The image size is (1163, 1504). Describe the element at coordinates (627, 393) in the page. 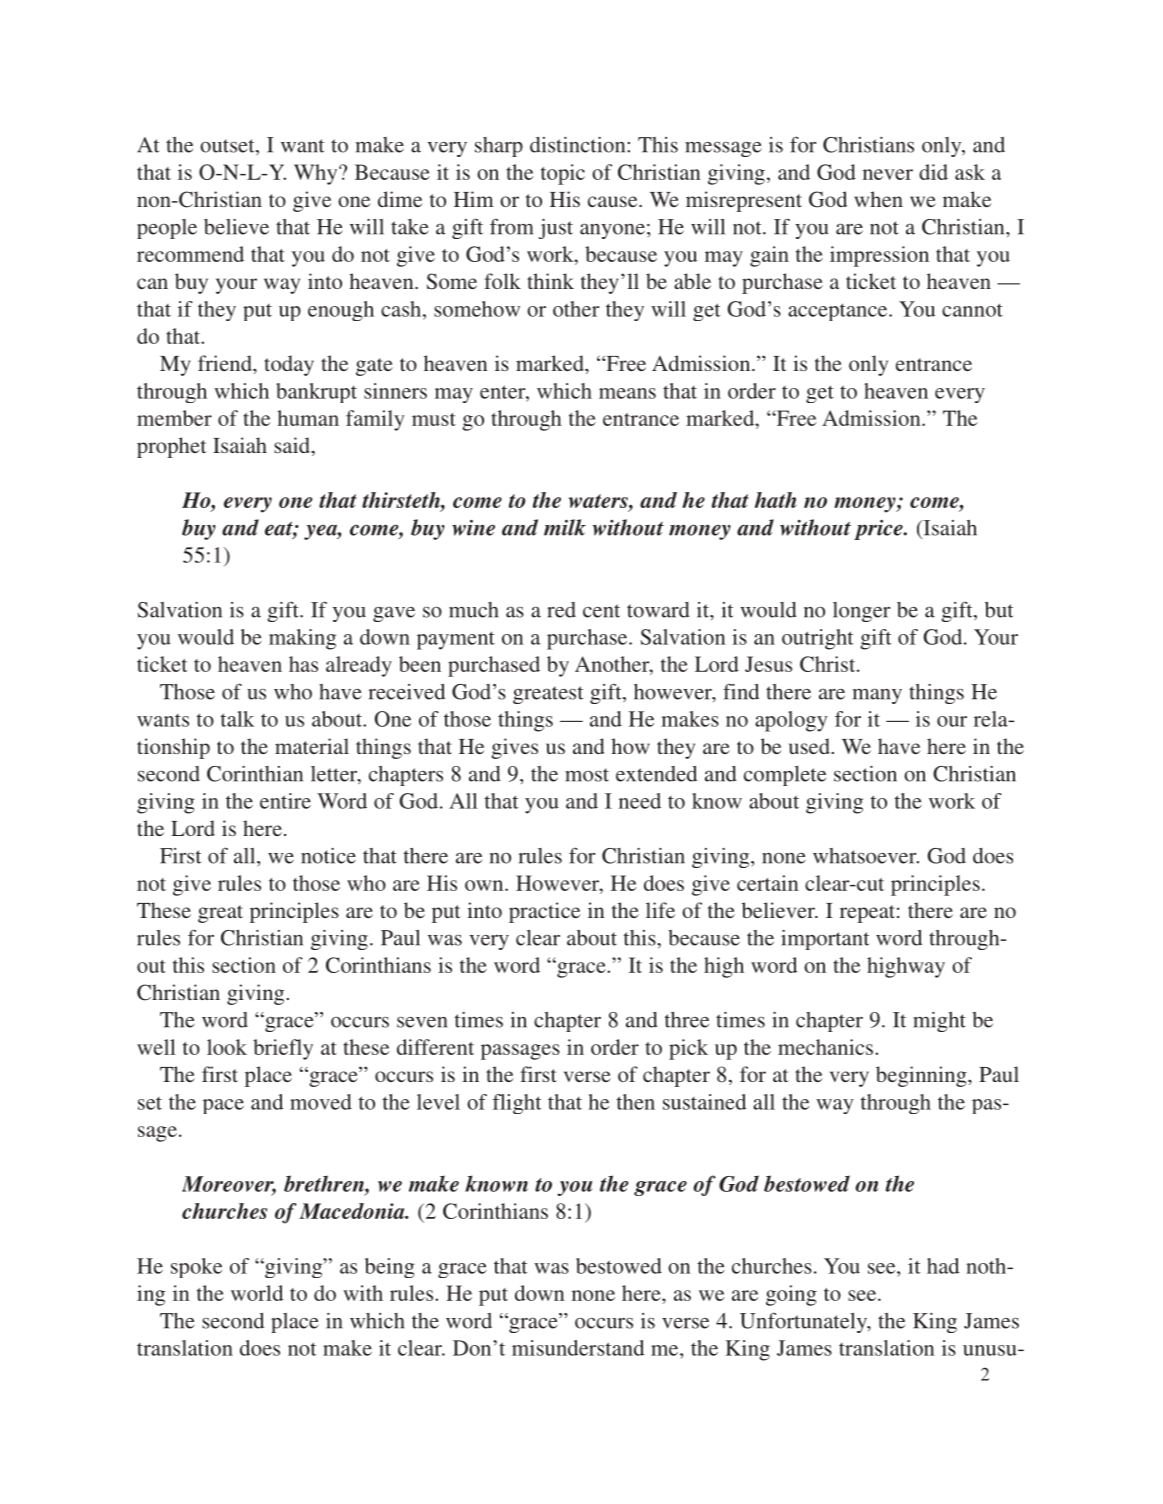

I see `means` at that location.
